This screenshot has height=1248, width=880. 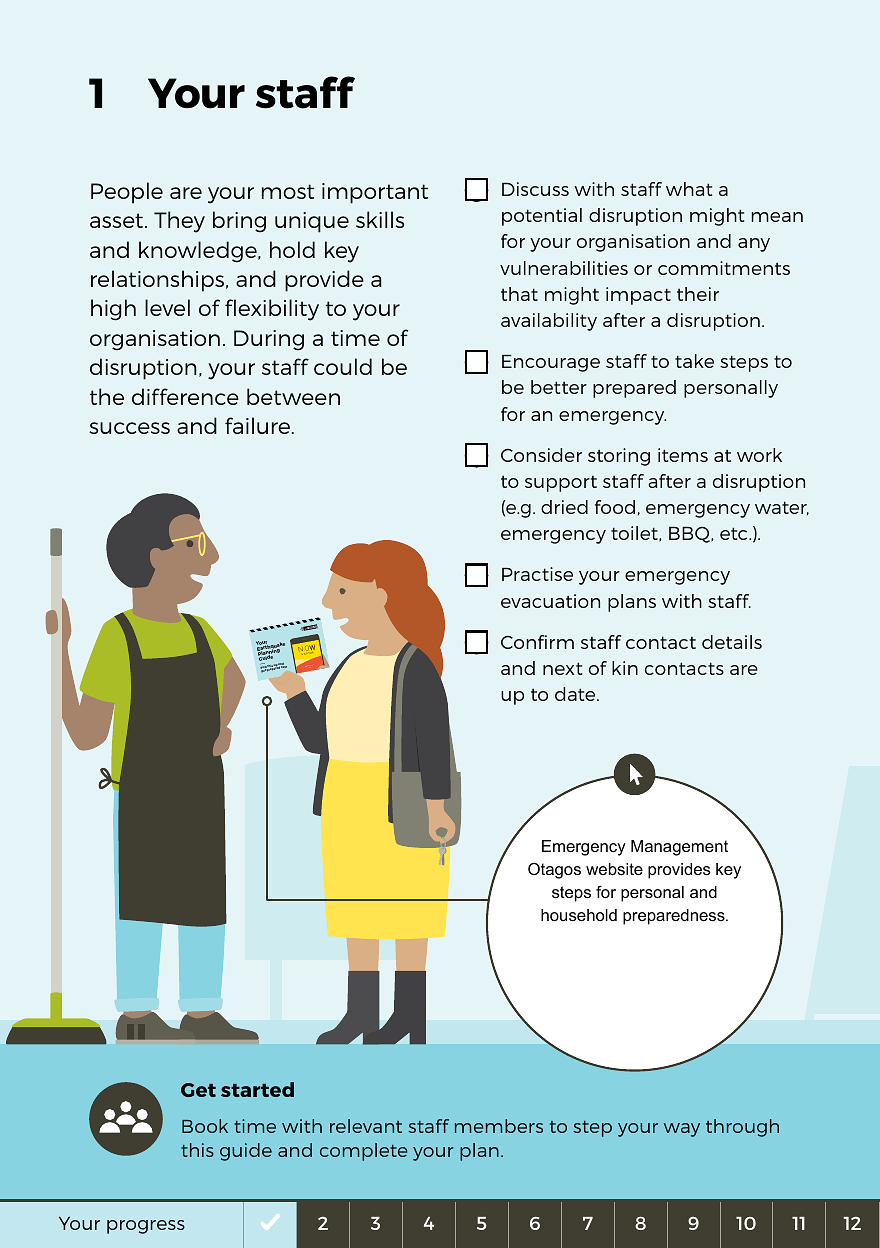 I want to click on commitments, so click(x=724, y=268).
